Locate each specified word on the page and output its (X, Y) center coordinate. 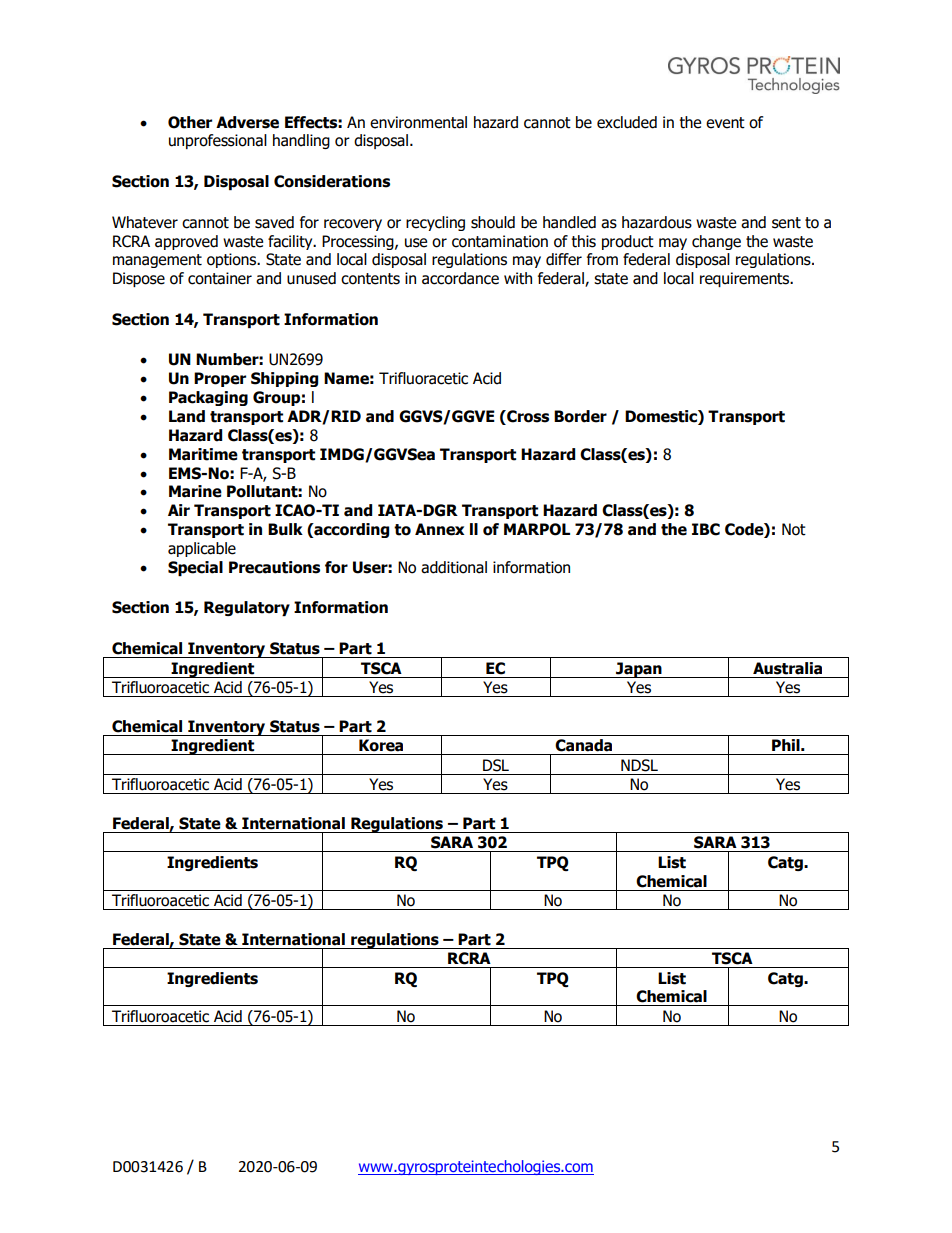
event (725, 123)
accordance (460, 278)
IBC (706, 529)
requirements (746, 279)
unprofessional (218, 141)
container (220, 278)
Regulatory (247, 608)
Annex (439, 529)
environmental (418, 122)
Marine (195, 491)
